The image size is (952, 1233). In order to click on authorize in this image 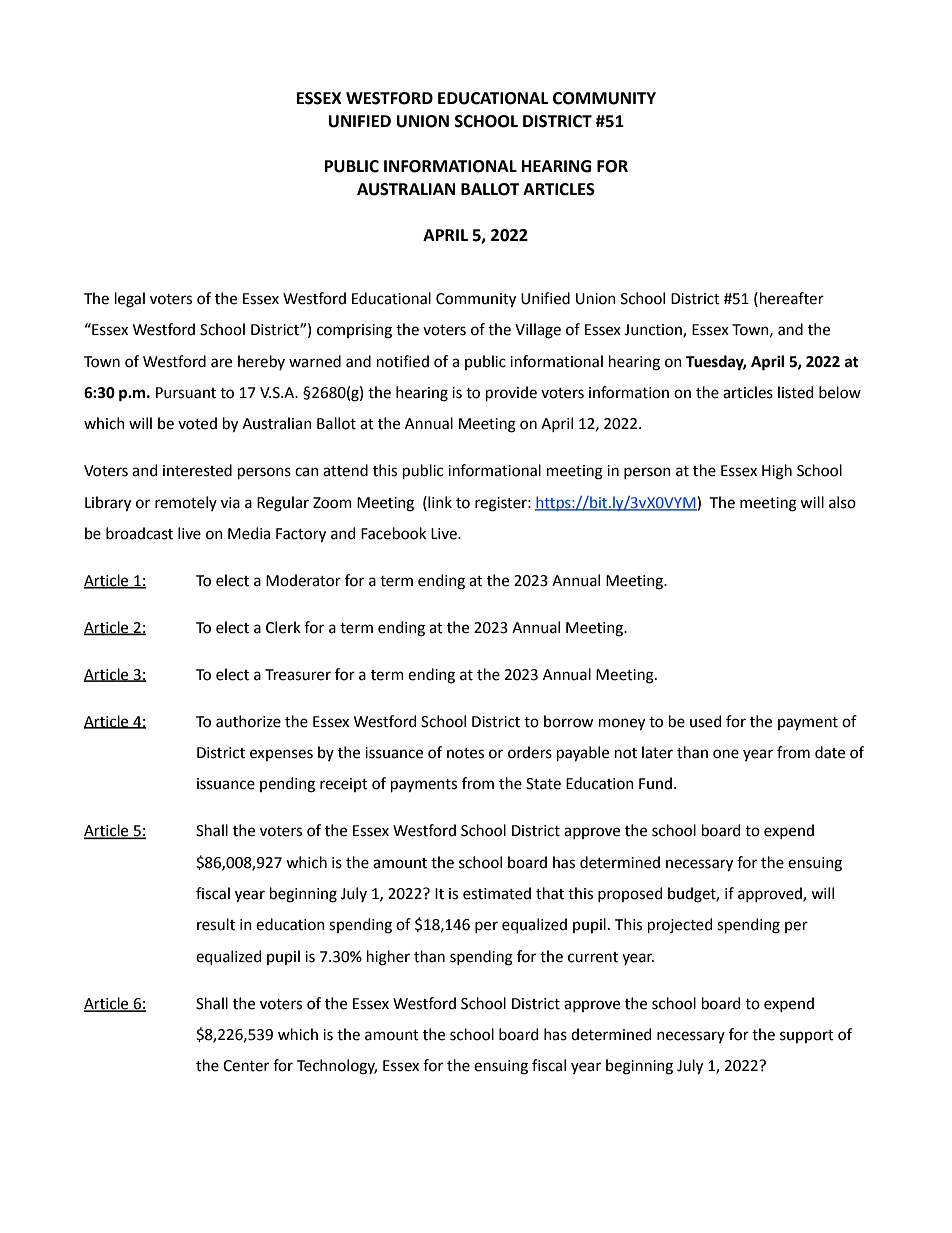, I will do `click(248, 721)`.
